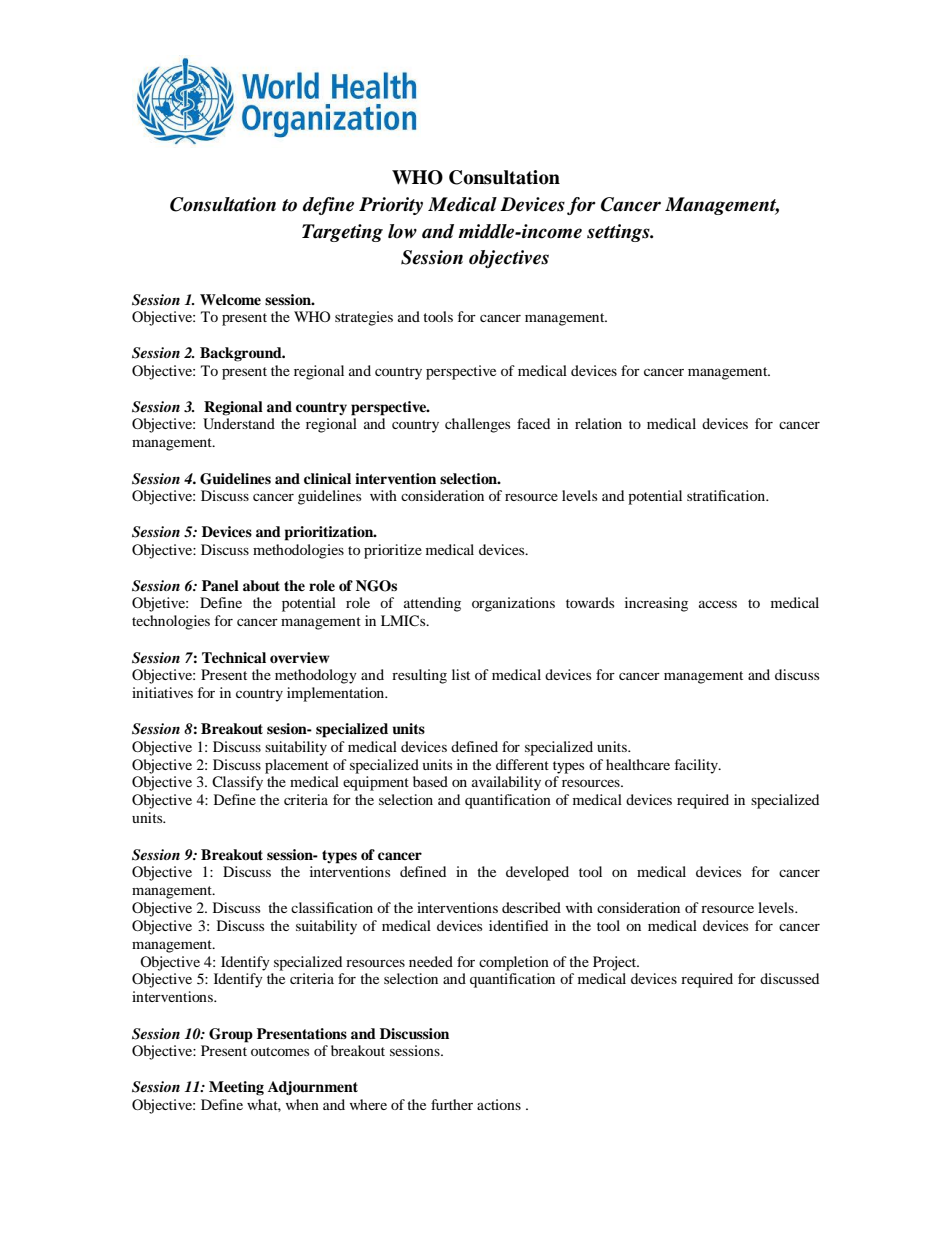 Image resolution: width=952 pixels, height=1233 pixels. Describe the element at coordinates (452, 1104) in the screenshot. I see `further` at that location.
